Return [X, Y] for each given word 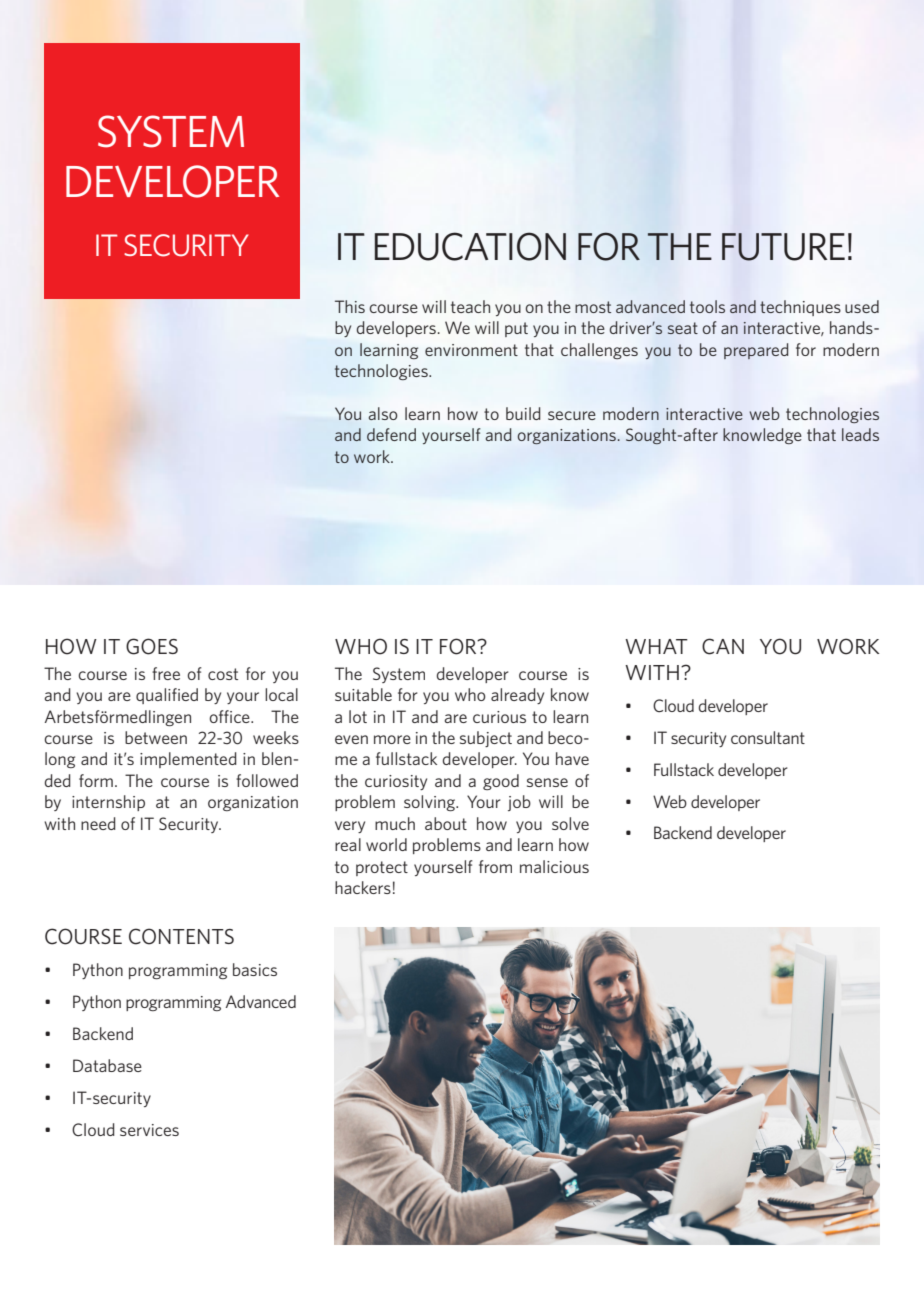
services [149, 1130]
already [517, 696]
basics [255, 969]
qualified [167, 696]
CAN [723, 646]
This [350, 306]
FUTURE [783, 247]
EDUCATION [470, 246]
